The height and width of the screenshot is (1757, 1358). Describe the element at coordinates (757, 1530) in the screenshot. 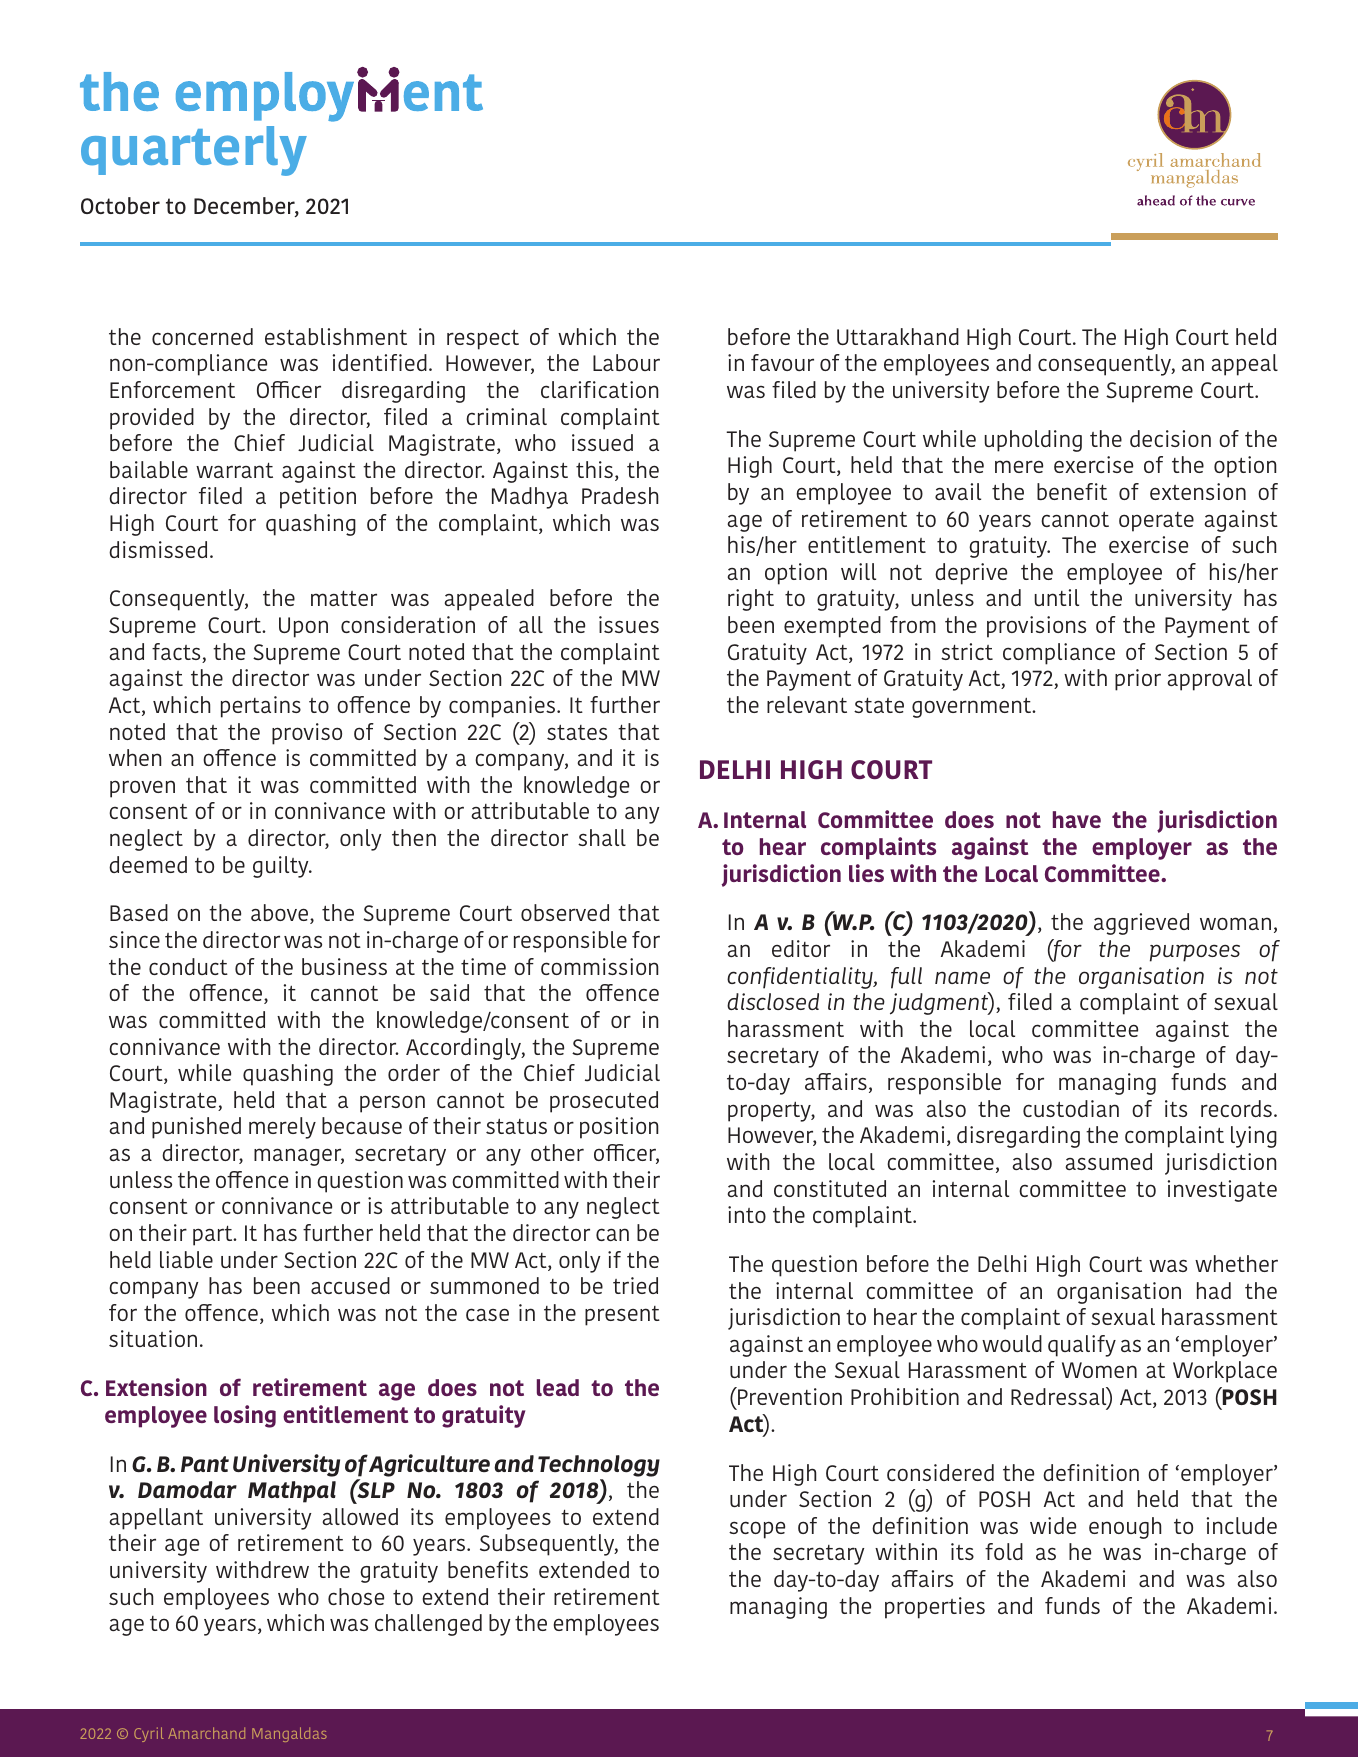

I see `scope` at that location.
